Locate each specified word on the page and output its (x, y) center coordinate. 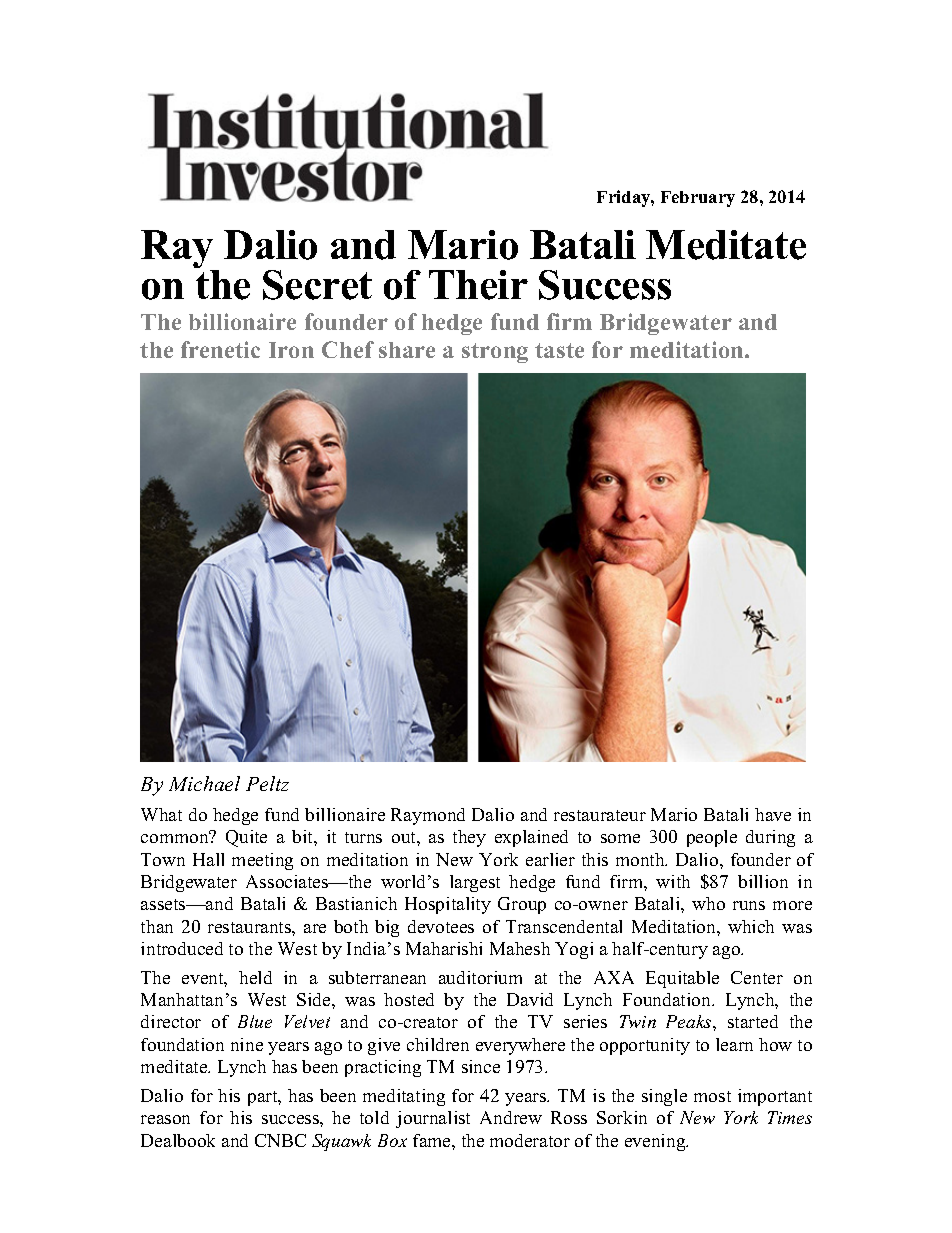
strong (495, 353)
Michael (204, 783)
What (161, 814)
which (751, 926)
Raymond (428, 816)
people (712, 838)
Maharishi (444, 948)
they (469, 838)
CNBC (280, 1140)
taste (559, 350)
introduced (182, 948)
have (773, 814)
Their (478, 285)
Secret (317, 285)
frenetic (220, 349)
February (698, 199)
